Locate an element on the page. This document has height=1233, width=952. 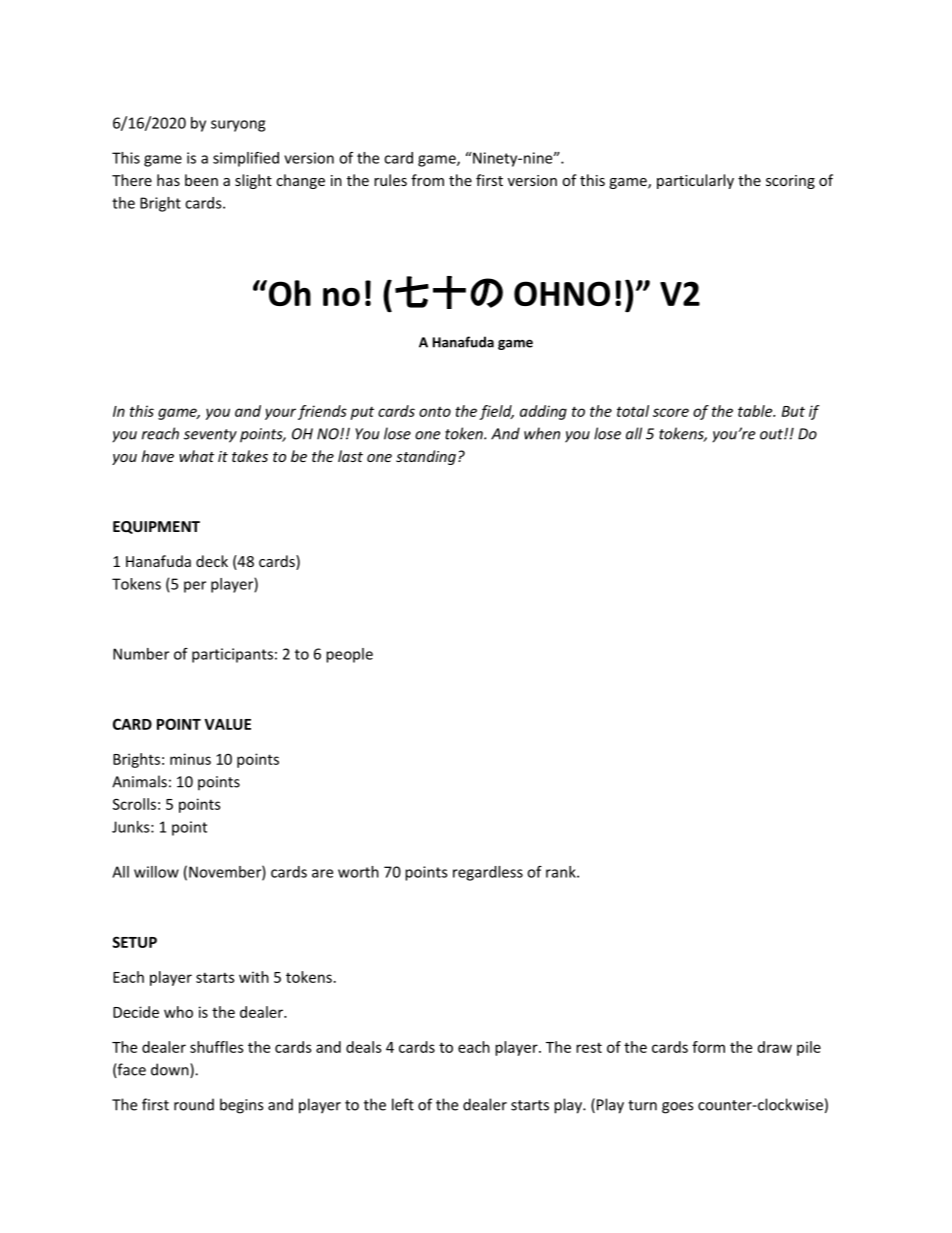
round is located at coordinates (194, 1104).
